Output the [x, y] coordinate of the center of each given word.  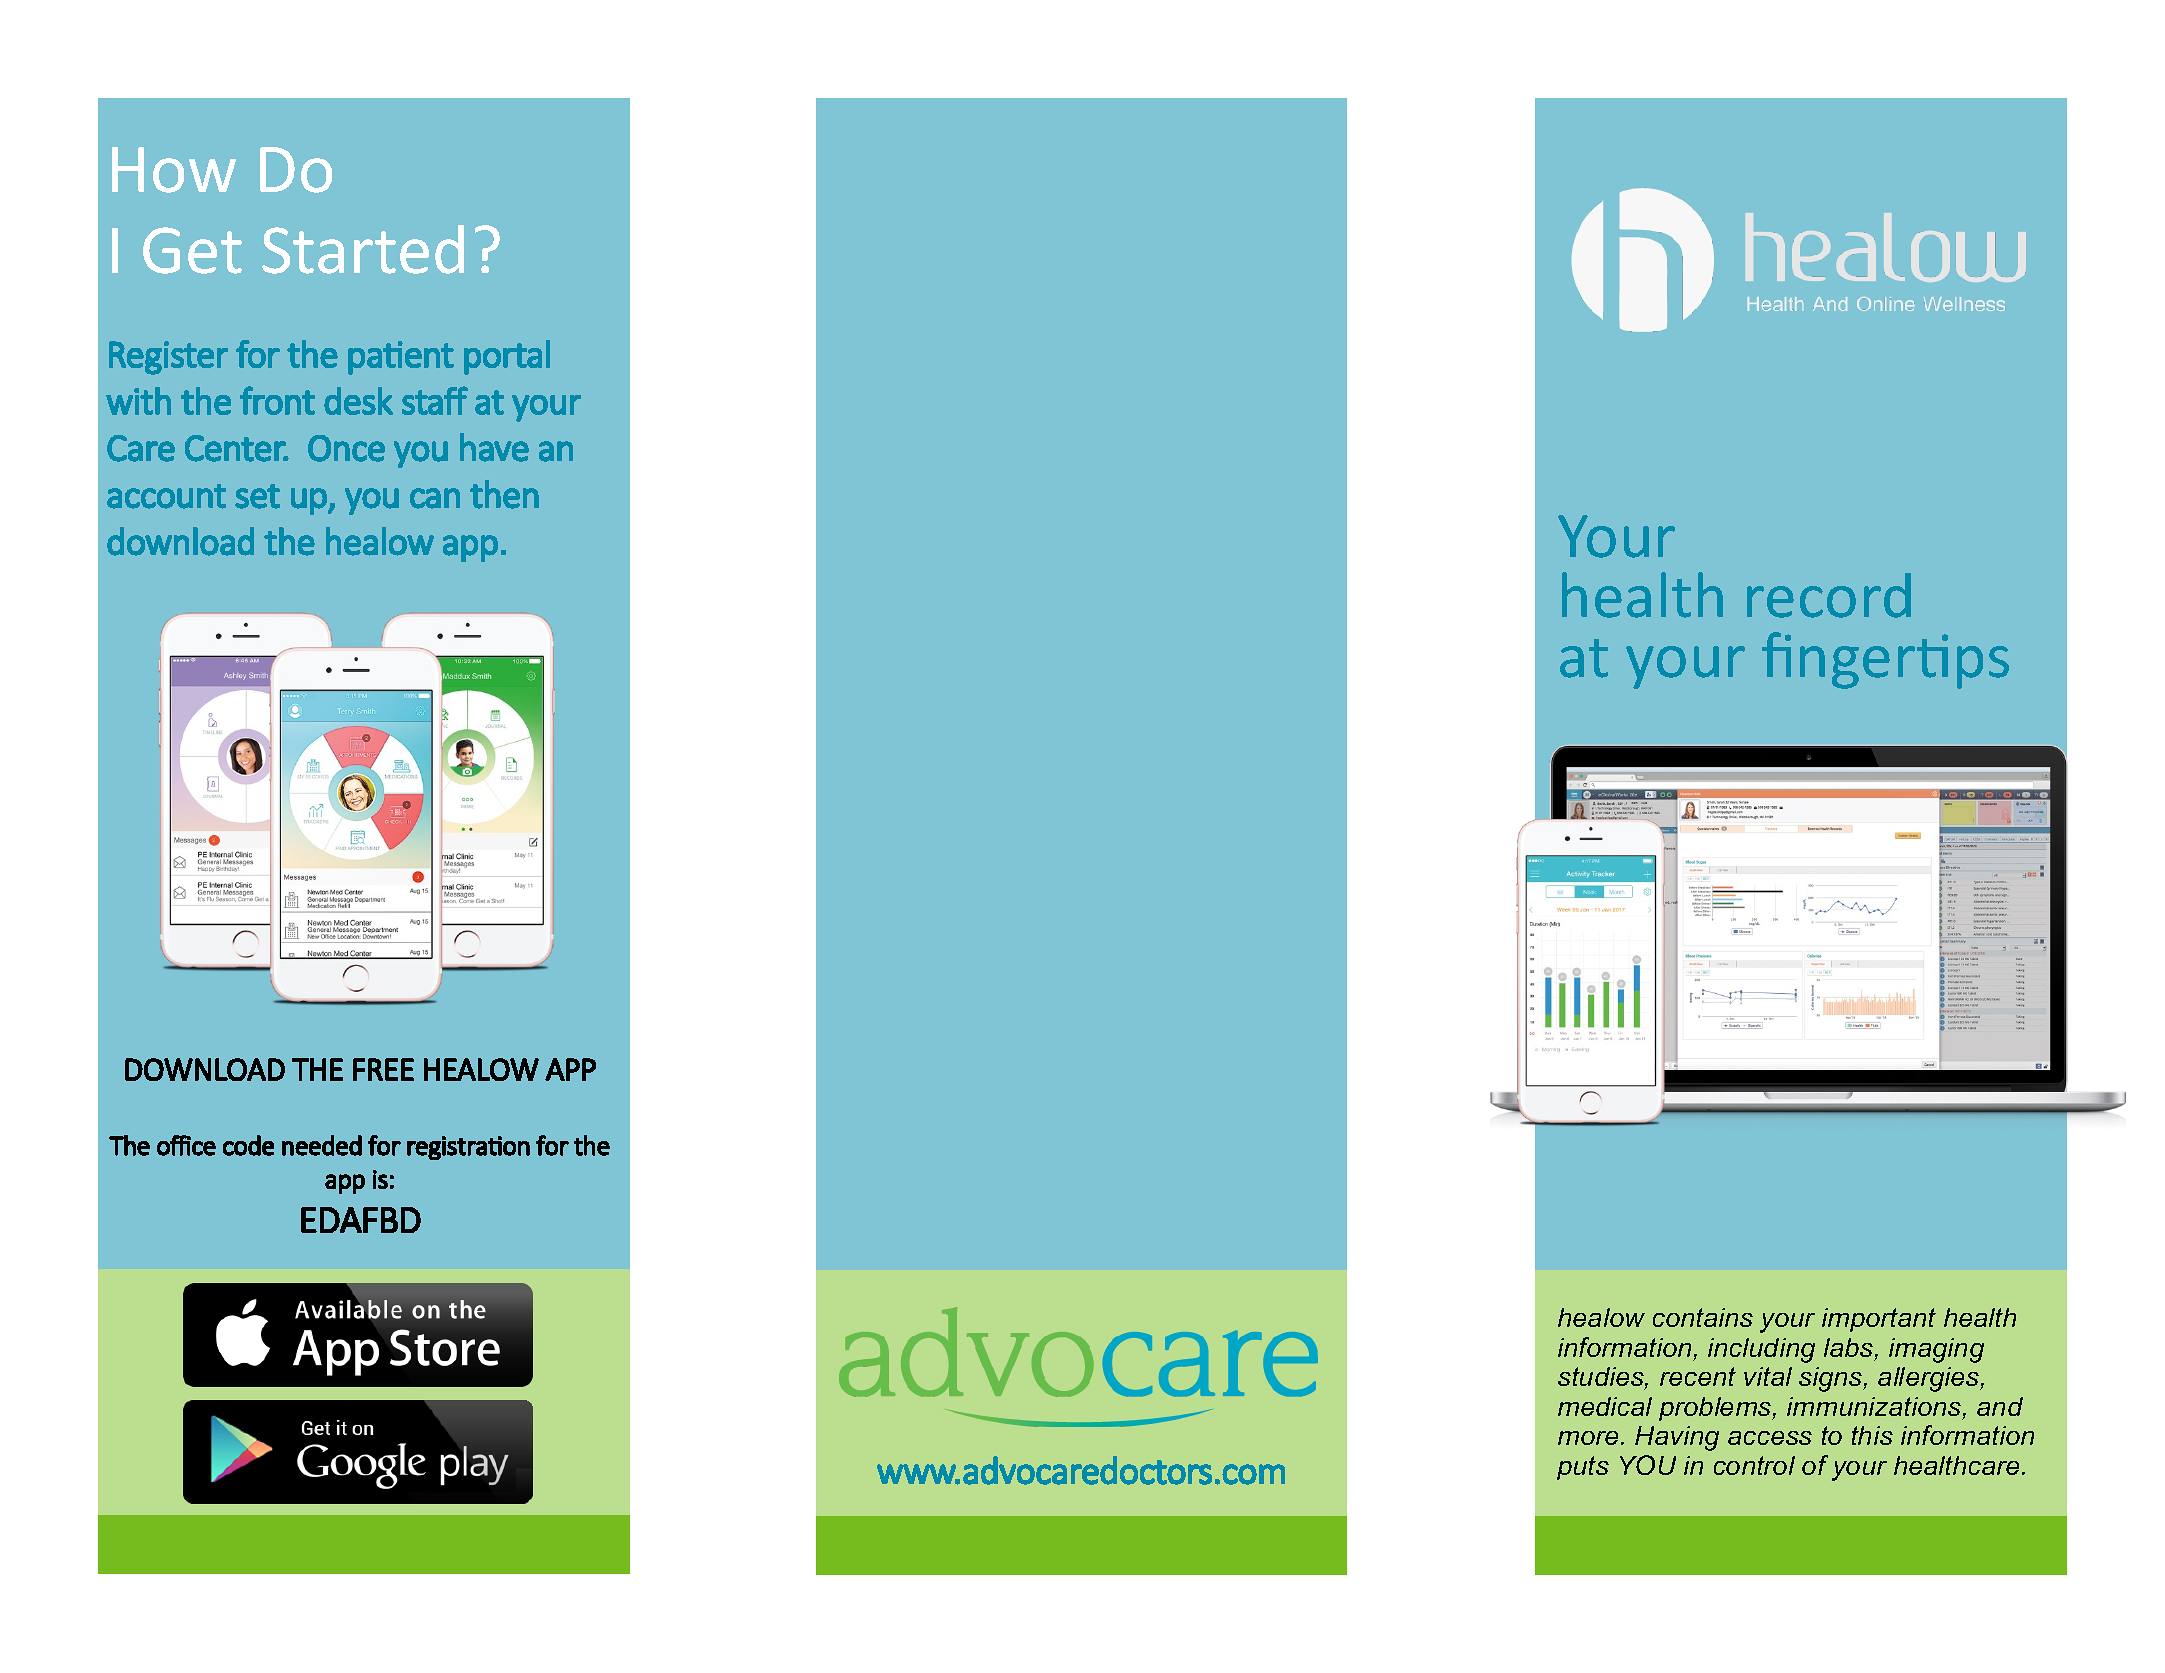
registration [468, 1148]
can [435, 498]
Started [363, 249]
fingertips [1885, 660]
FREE [383, 1069]
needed [322, 1145]
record [1829, 595]
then [504, 494]
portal [507, 357]
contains [1703, 1317]
